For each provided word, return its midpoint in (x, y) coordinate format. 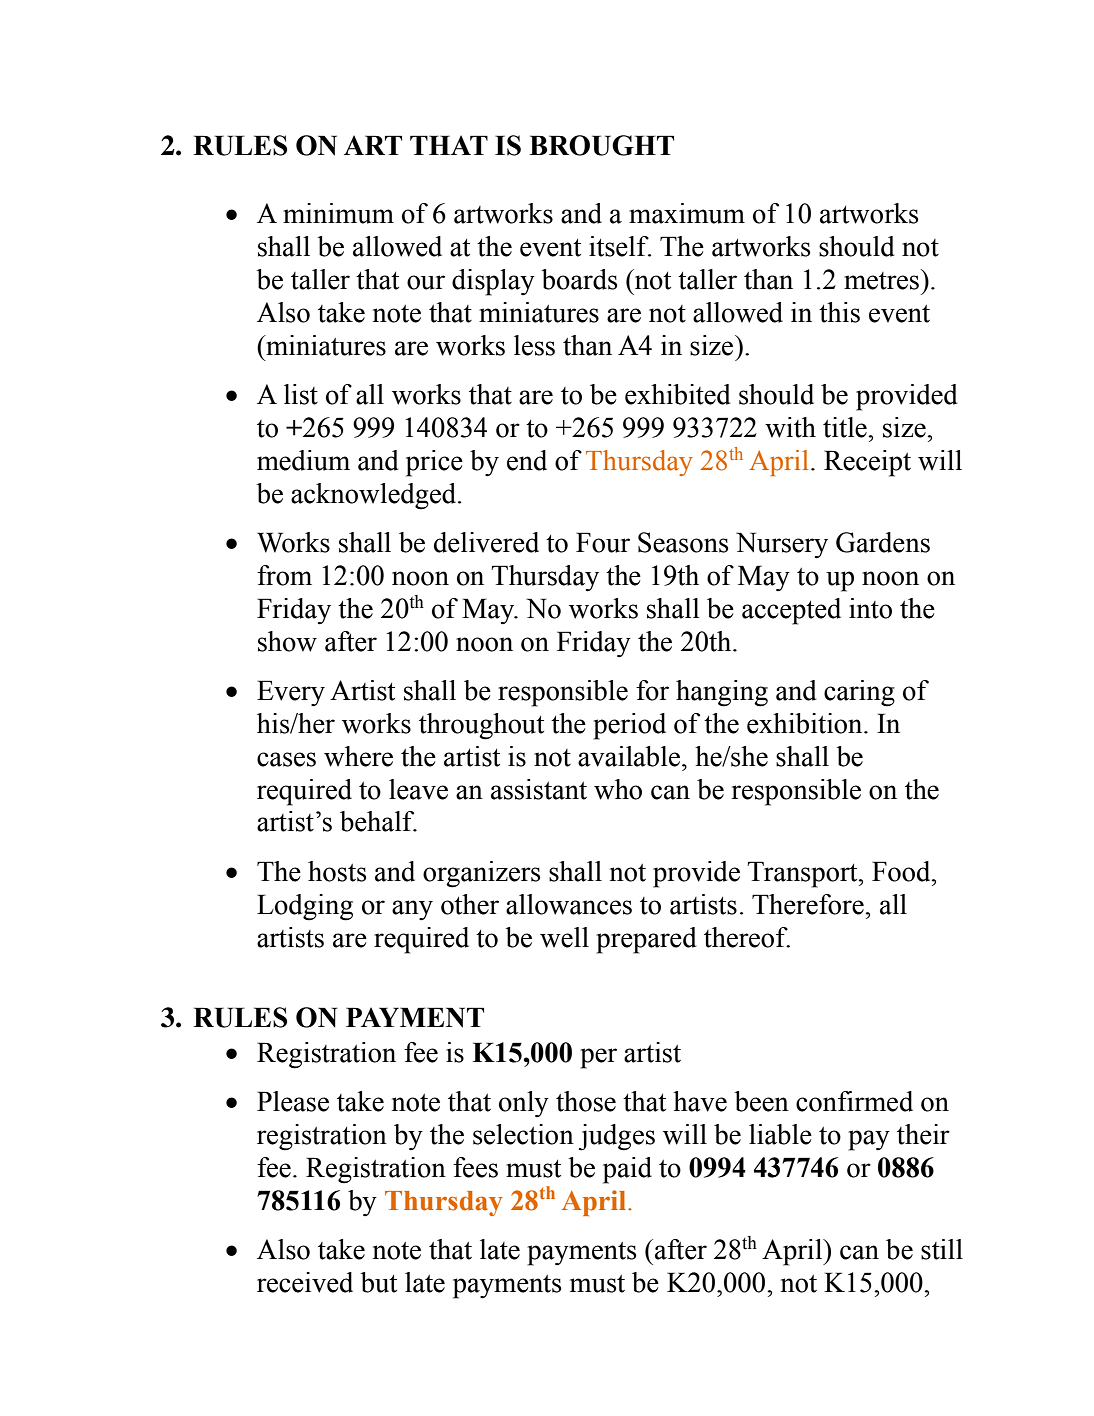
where (358, 756)
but (378, 1282)
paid (627, 1170)
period (629, 726)
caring (859, 693)
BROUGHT (601, 145)
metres (883, 279)
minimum (338, 213)
